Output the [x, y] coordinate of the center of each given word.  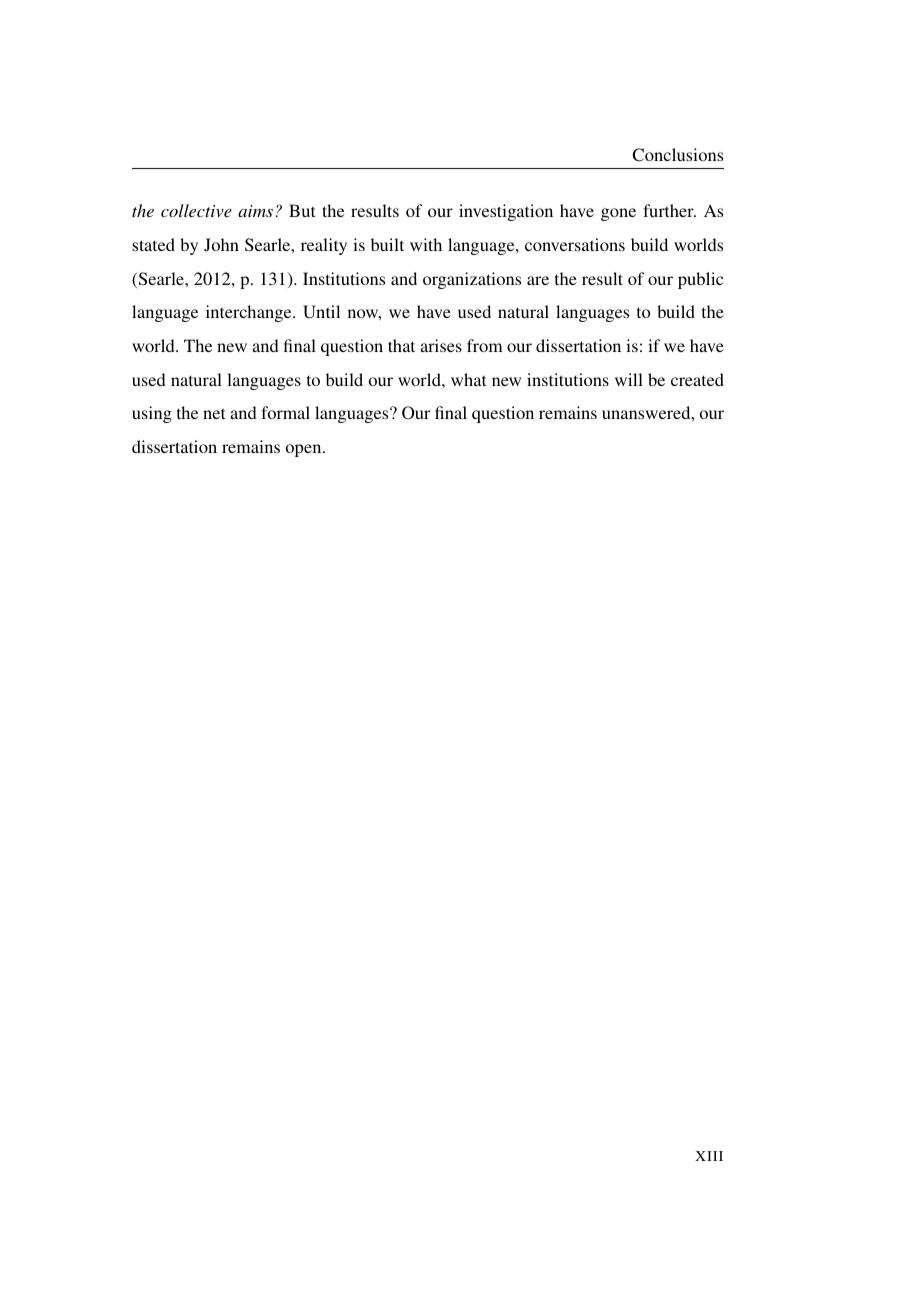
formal [285, 412]
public [700, 280]
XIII [709, 1156]
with [426, 244]
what [468, 379]
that [401, 345]
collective [196, 210]
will [629, 379]
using [152, 414]
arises [441, 345]
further [669, 210]
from [485, 345]
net [214, 413]
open [305, 450]
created [697, 379]
